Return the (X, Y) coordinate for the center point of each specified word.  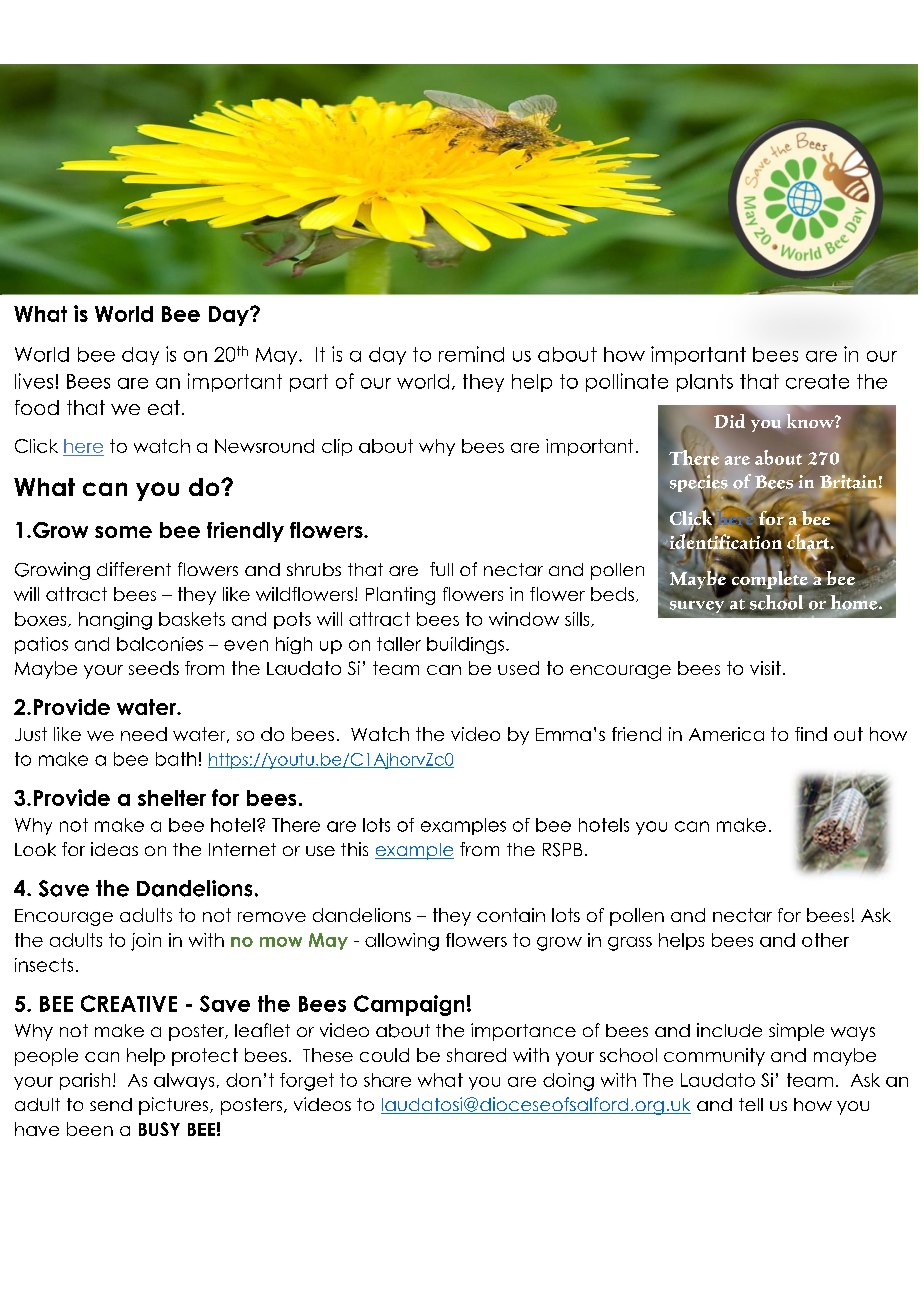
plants (705, 383)
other (825, 940)
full (441, 569)
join (146, 942)
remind (471, 354)
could (384, 1055)
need (144, 734)
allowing (402, 942)
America (726, 734)
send (111, 1104)
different (134, 569)
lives (34, 381)
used (518, 668)
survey (698, 608)
